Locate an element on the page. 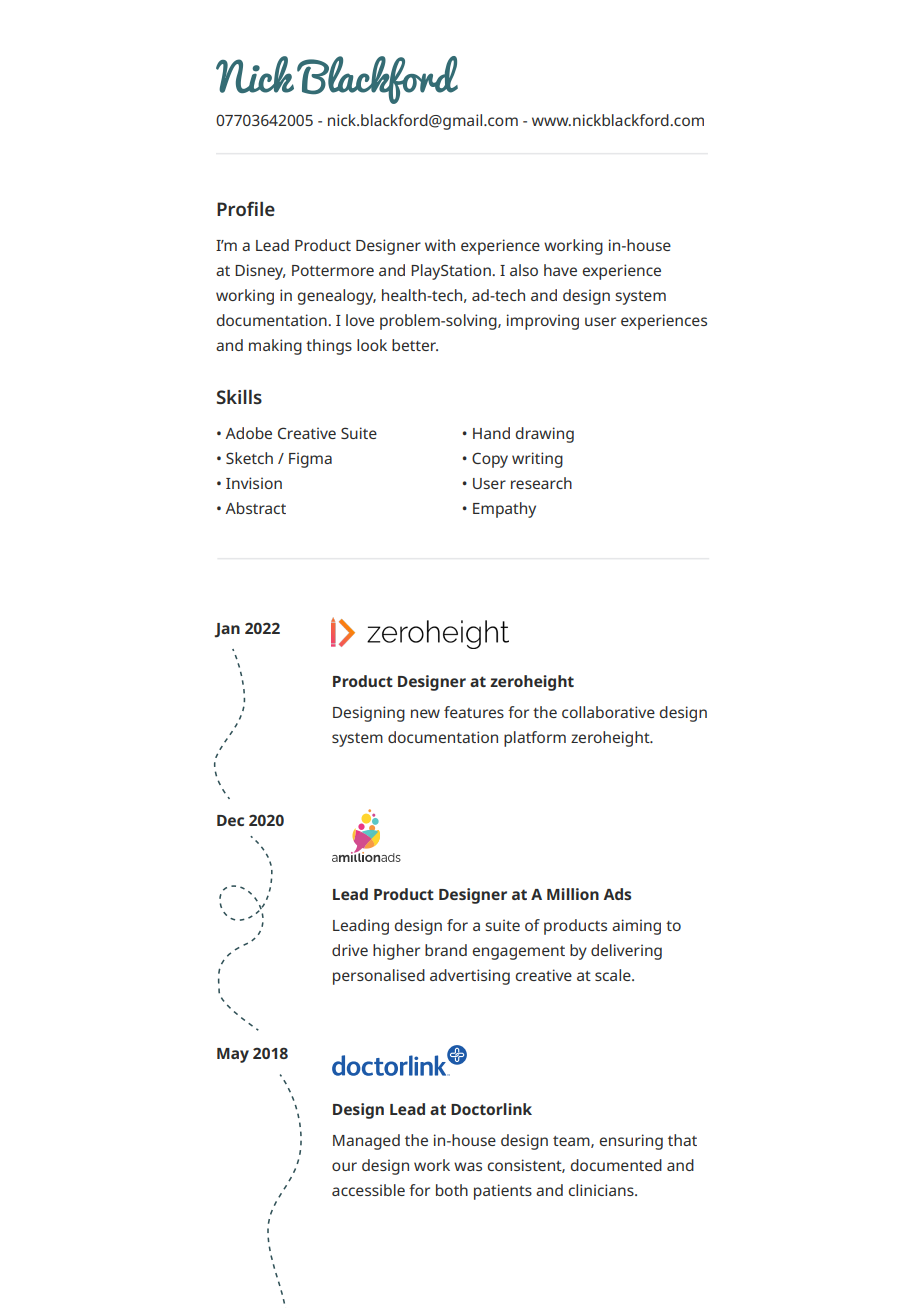  Jan is located at coordinates (227, 630).
